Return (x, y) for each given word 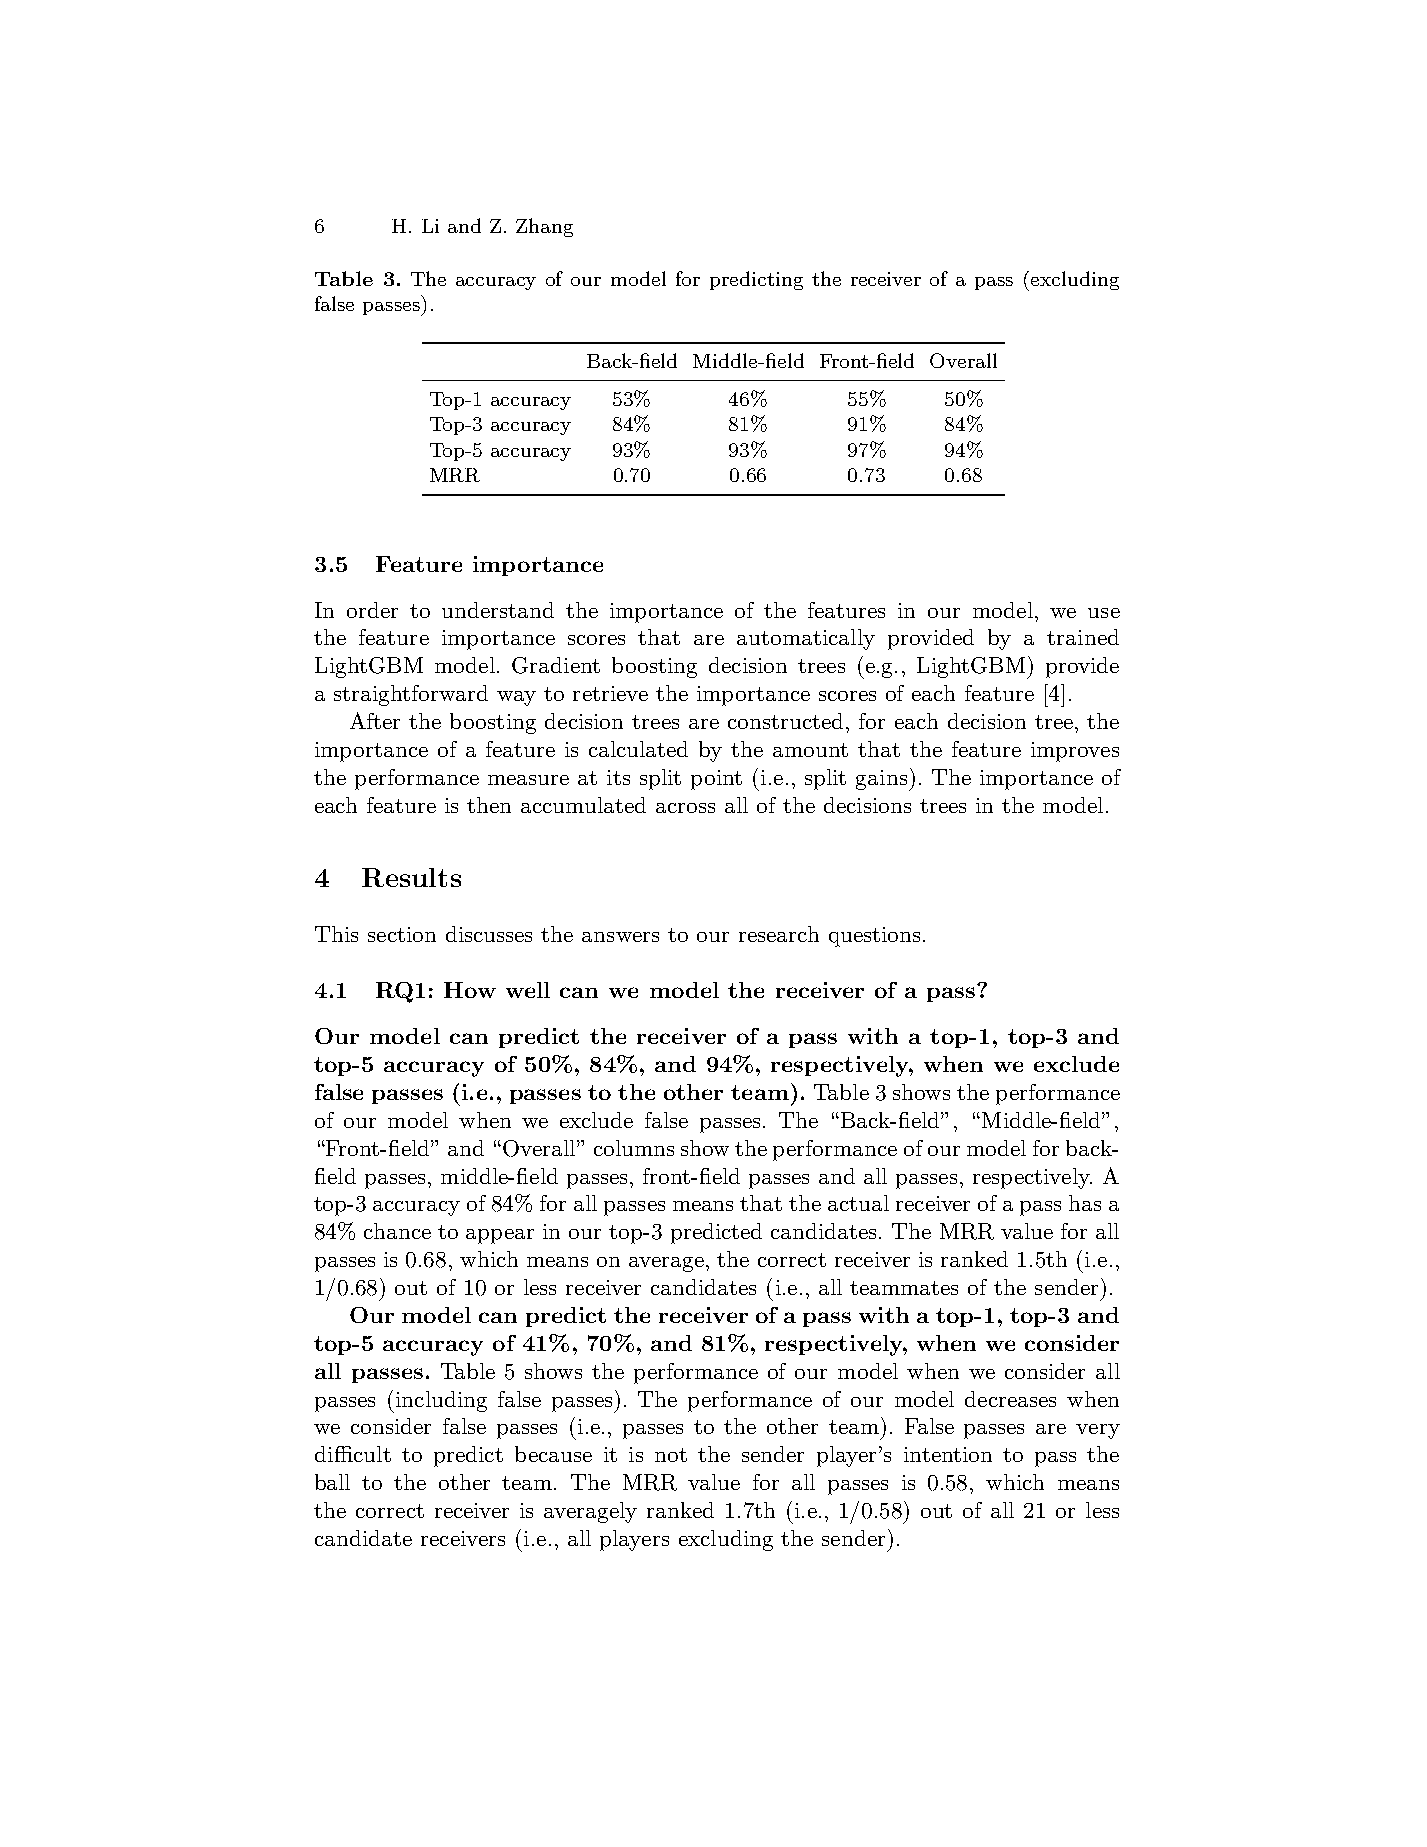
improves (1075, 752)
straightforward (411, 695)
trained (1083, 637)
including (440, 1402)
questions (874, 937)
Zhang (544, 227)
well (528, 990)
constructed (785, 721)
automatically (806, 639)
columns (634, 1148)
